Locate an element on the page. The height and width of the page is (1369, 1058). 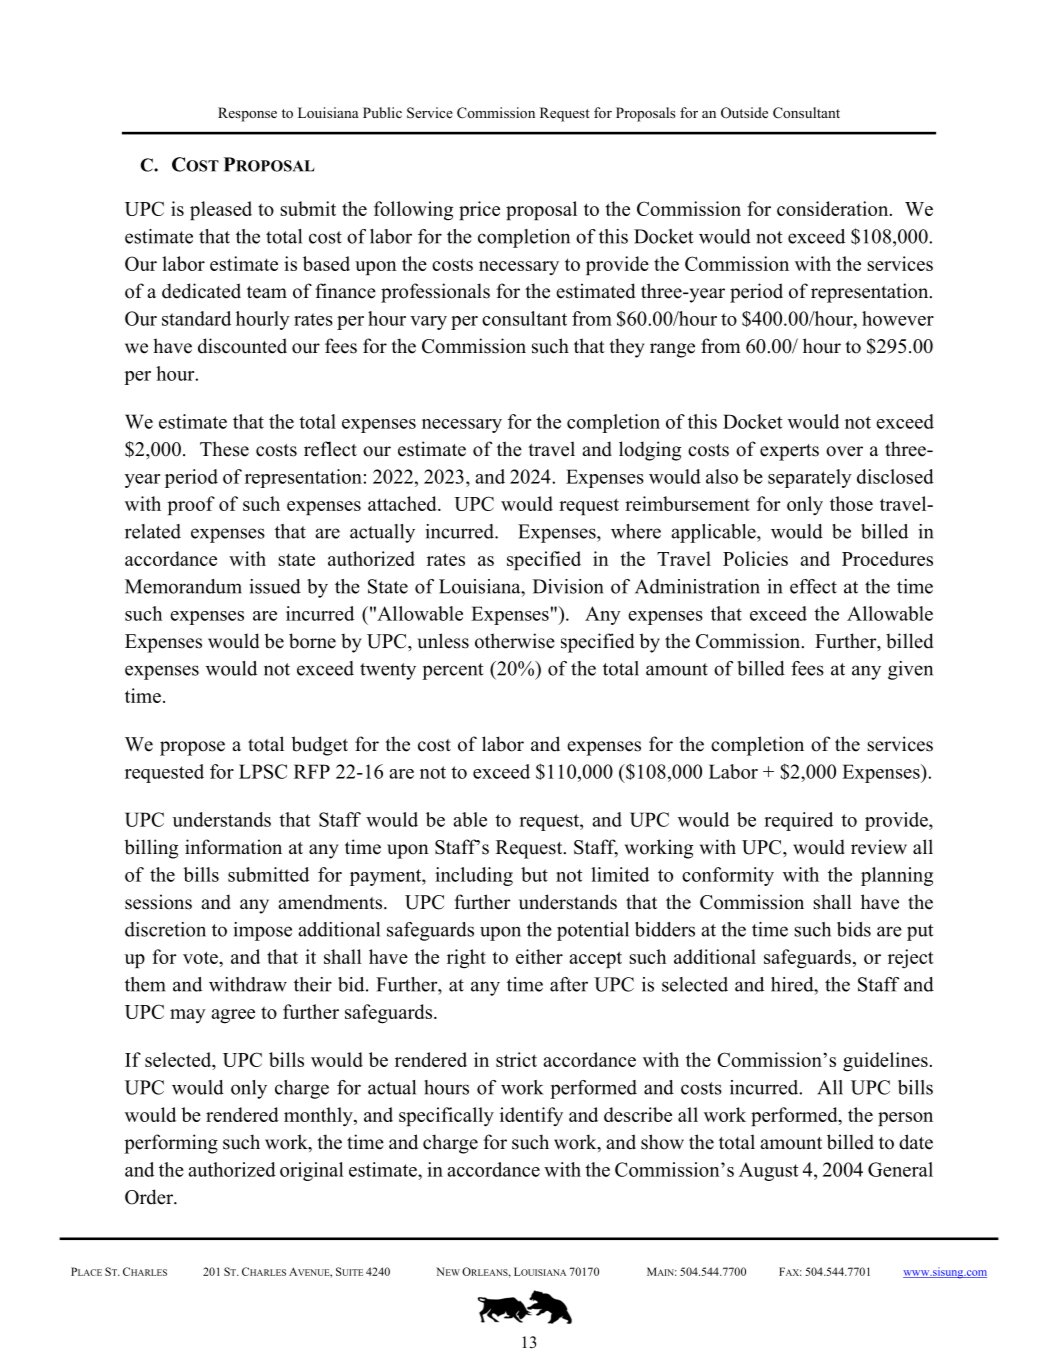
they is located at coordinates (627, 348).
